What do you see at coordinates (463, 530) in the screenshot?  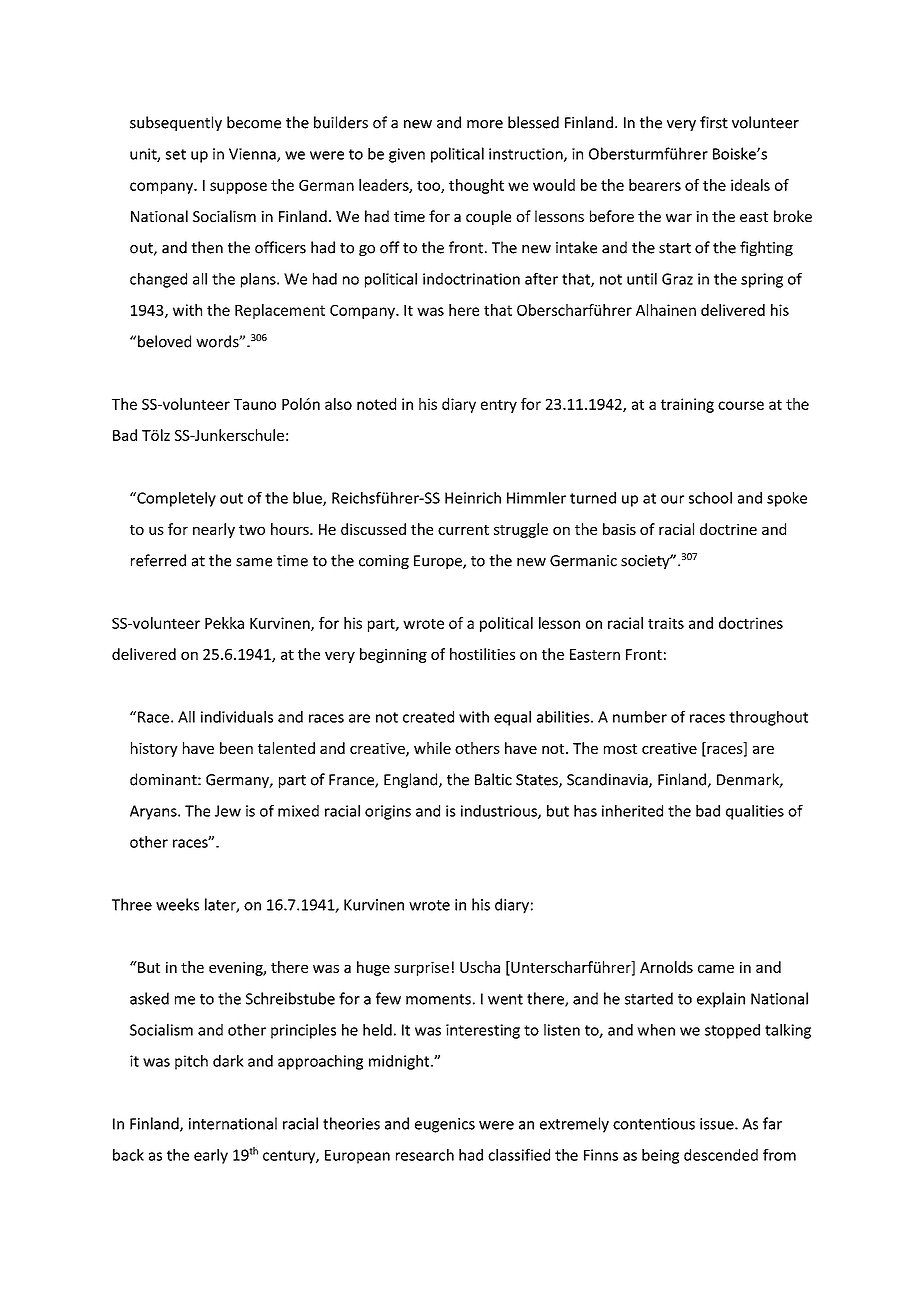 I see `current` at bounding box center [463, 530].
